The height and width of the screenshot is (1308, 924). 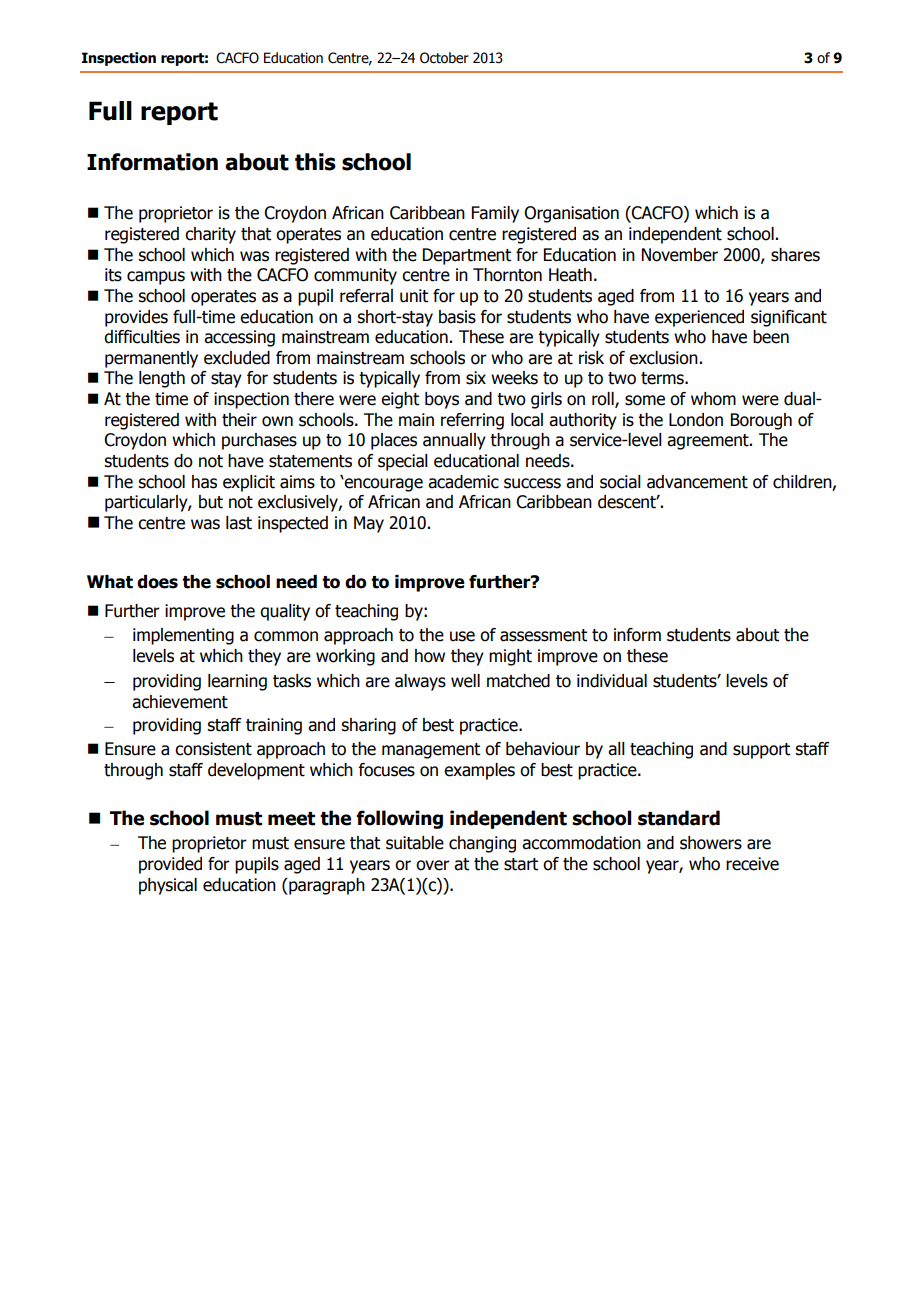 What do you see at coordinates (239, 338) in the screenshot?
I see `accessing` at bounding box center [239, 338].
